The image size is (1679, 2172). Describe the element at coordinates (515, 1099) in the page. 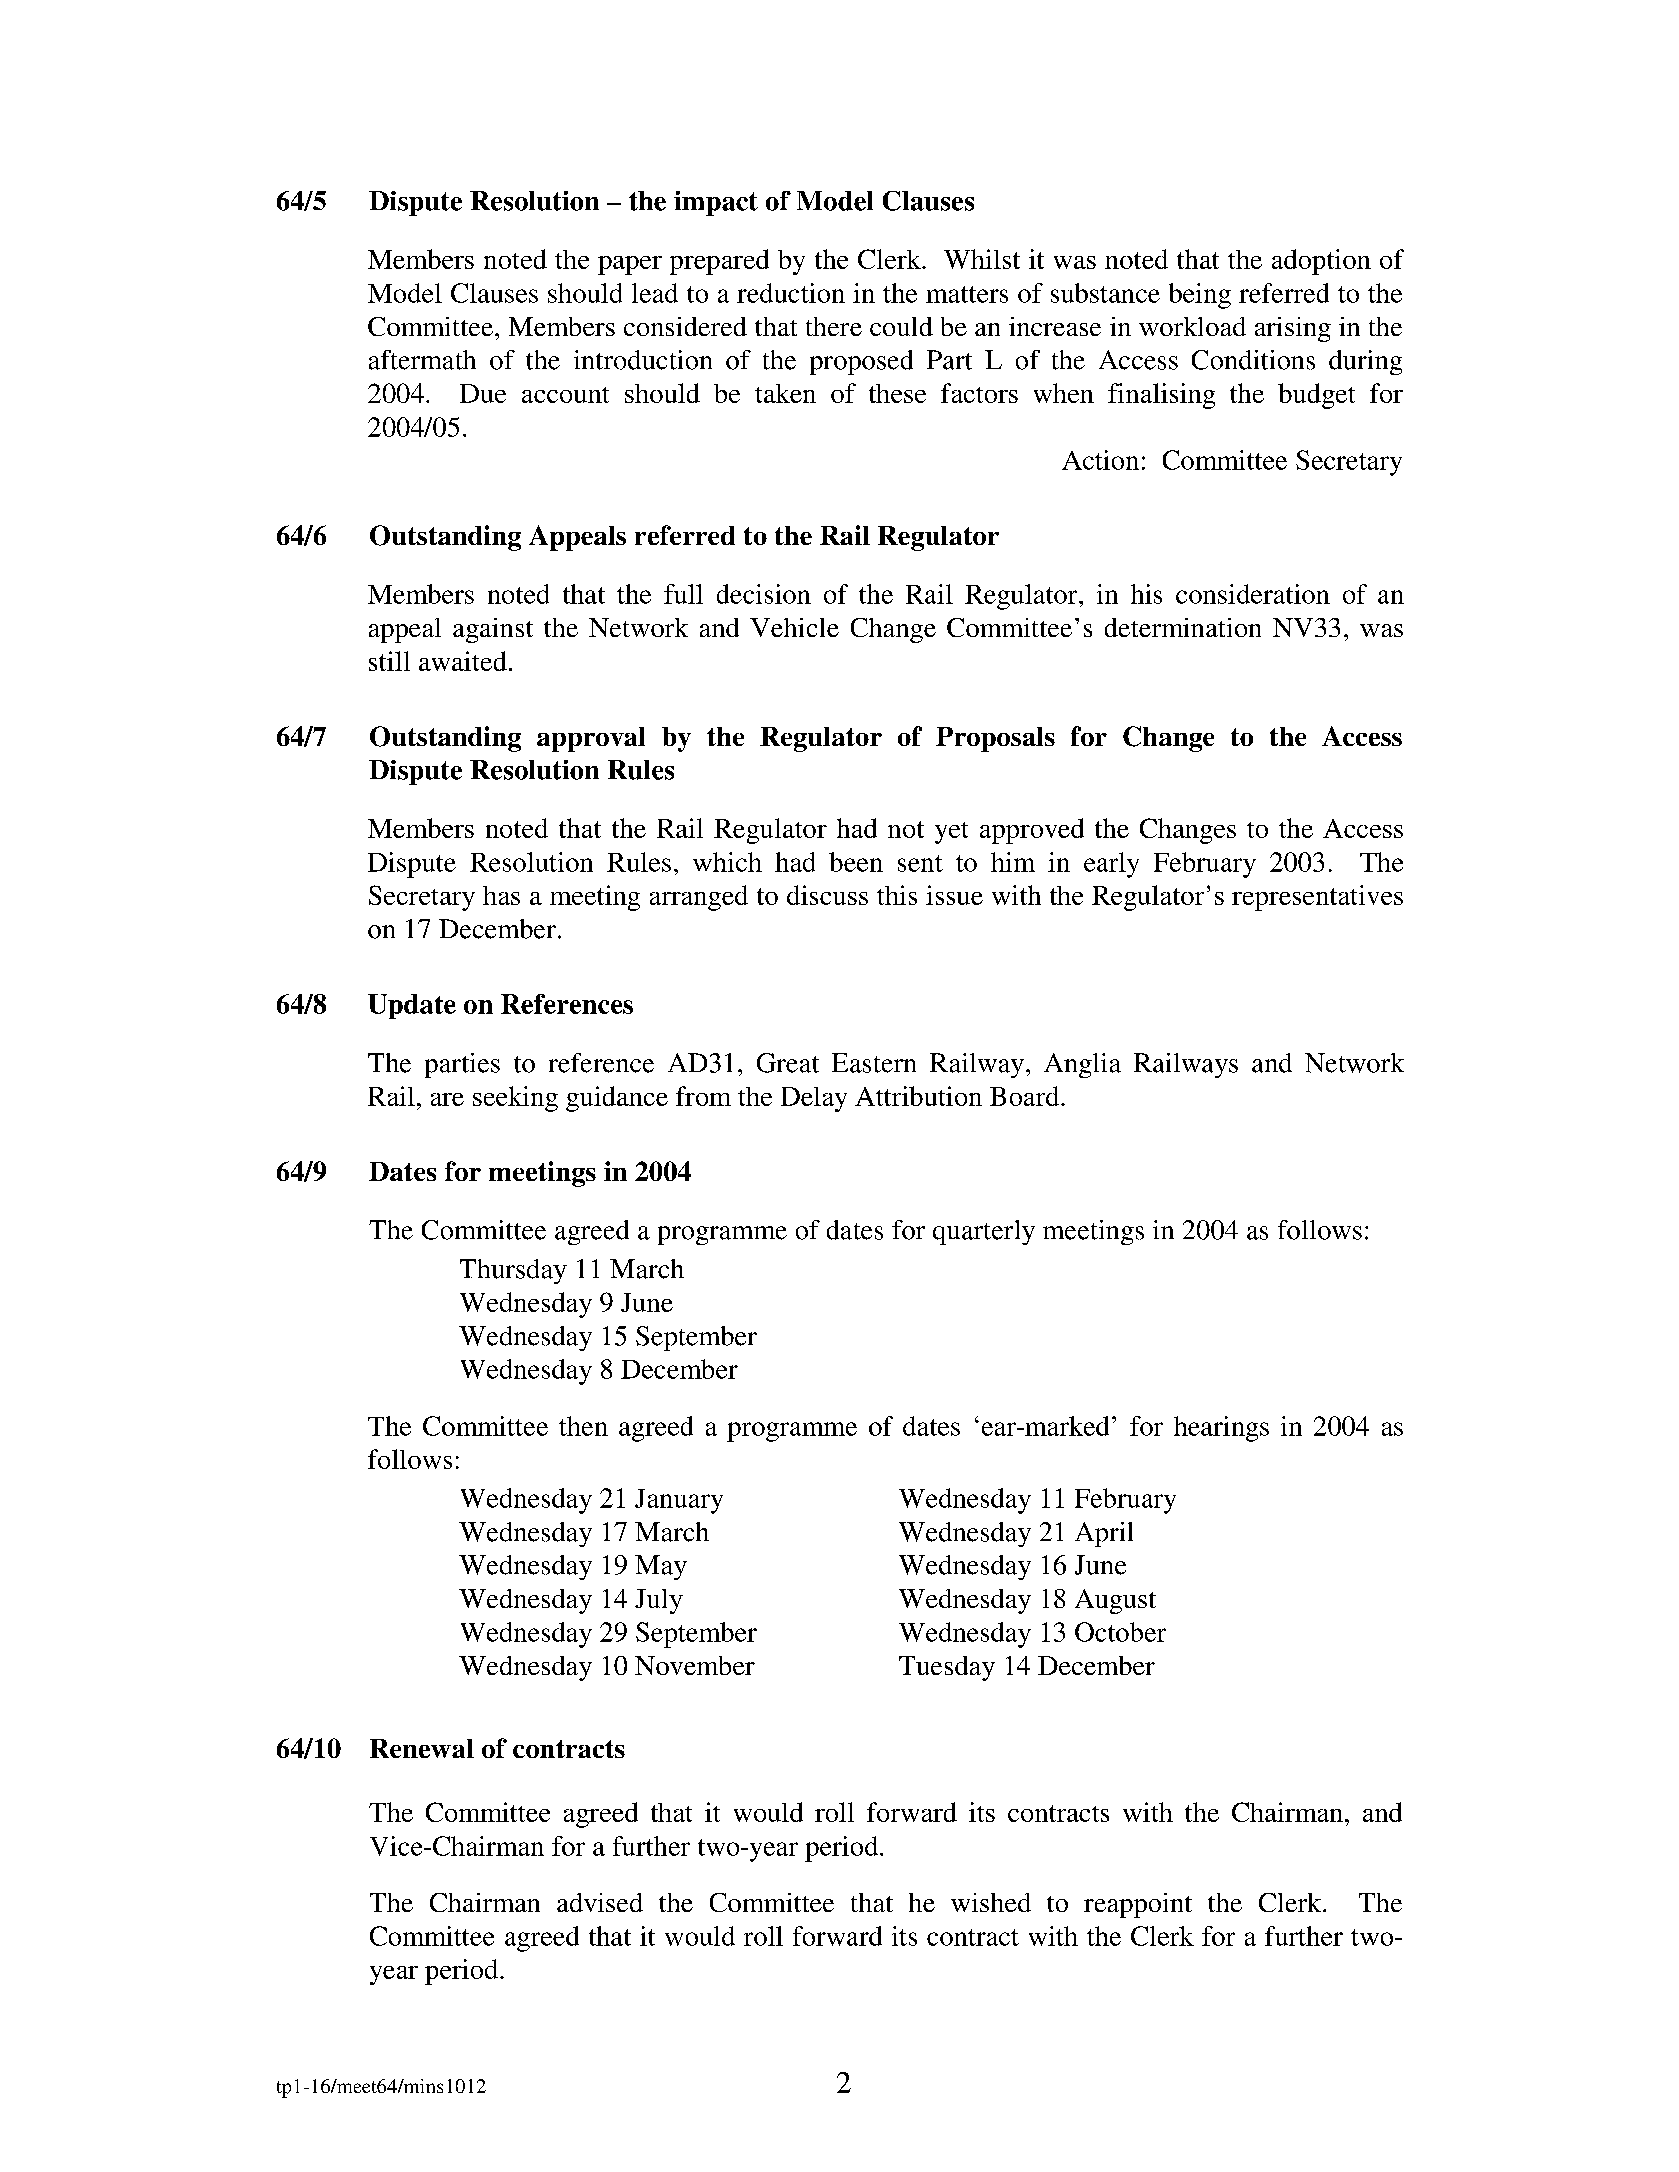

I see `seeking` at that location.
